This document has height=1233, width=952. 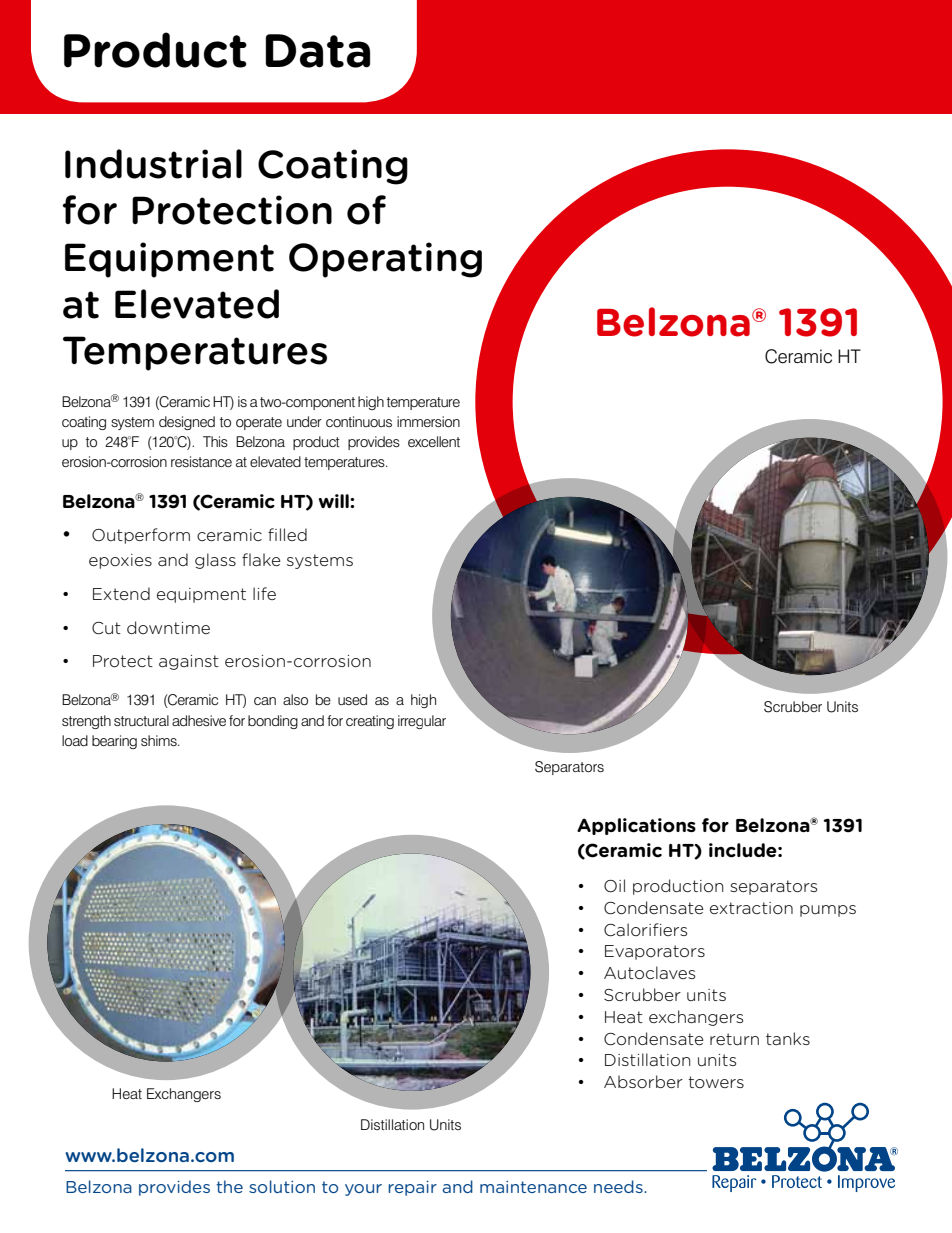 What do you see at coordinates (428, 421) in the document?
I see `immersion` at bounding box center [428, 421].
